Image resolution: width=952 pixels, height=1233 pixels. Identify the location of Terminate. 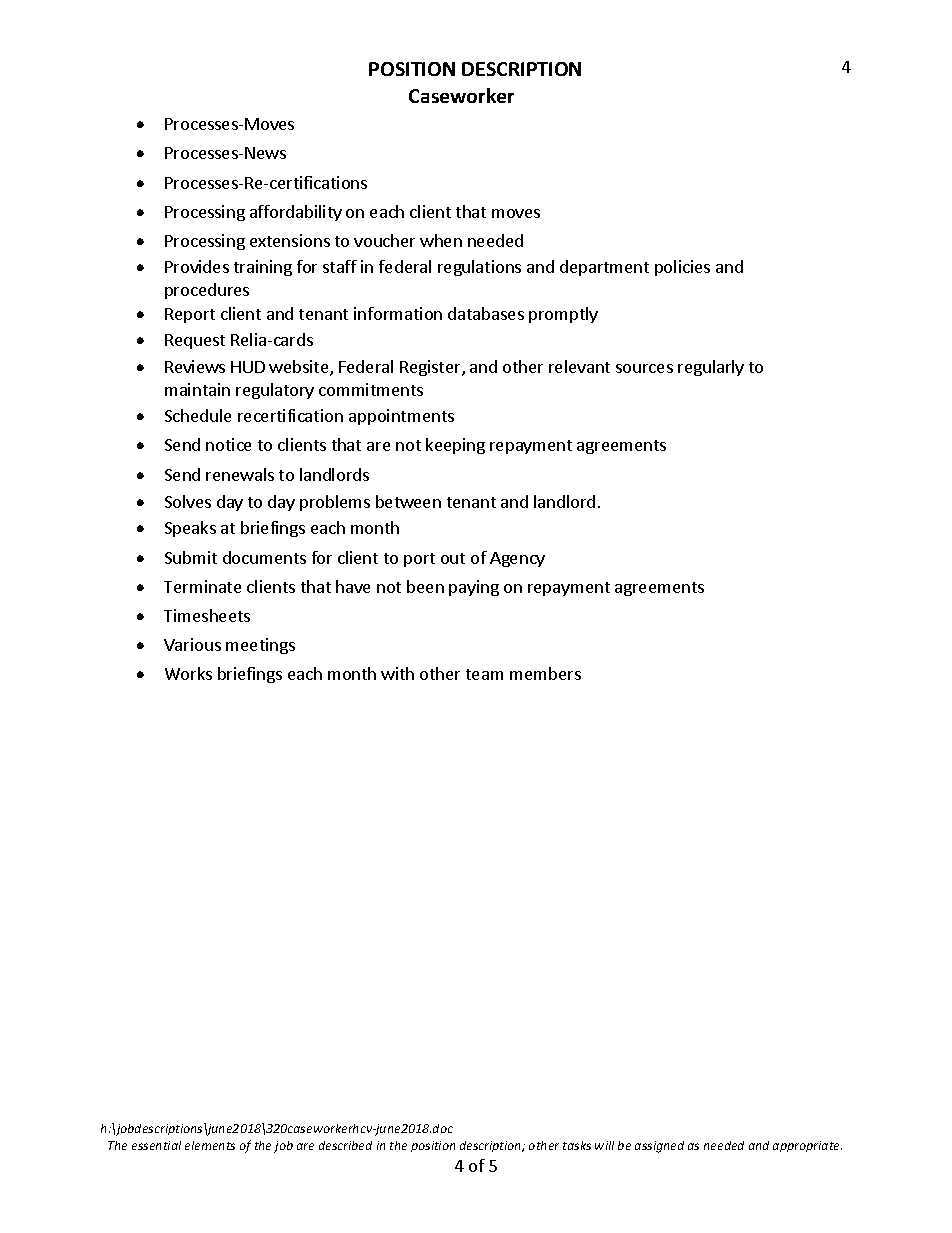
(202, 586).
